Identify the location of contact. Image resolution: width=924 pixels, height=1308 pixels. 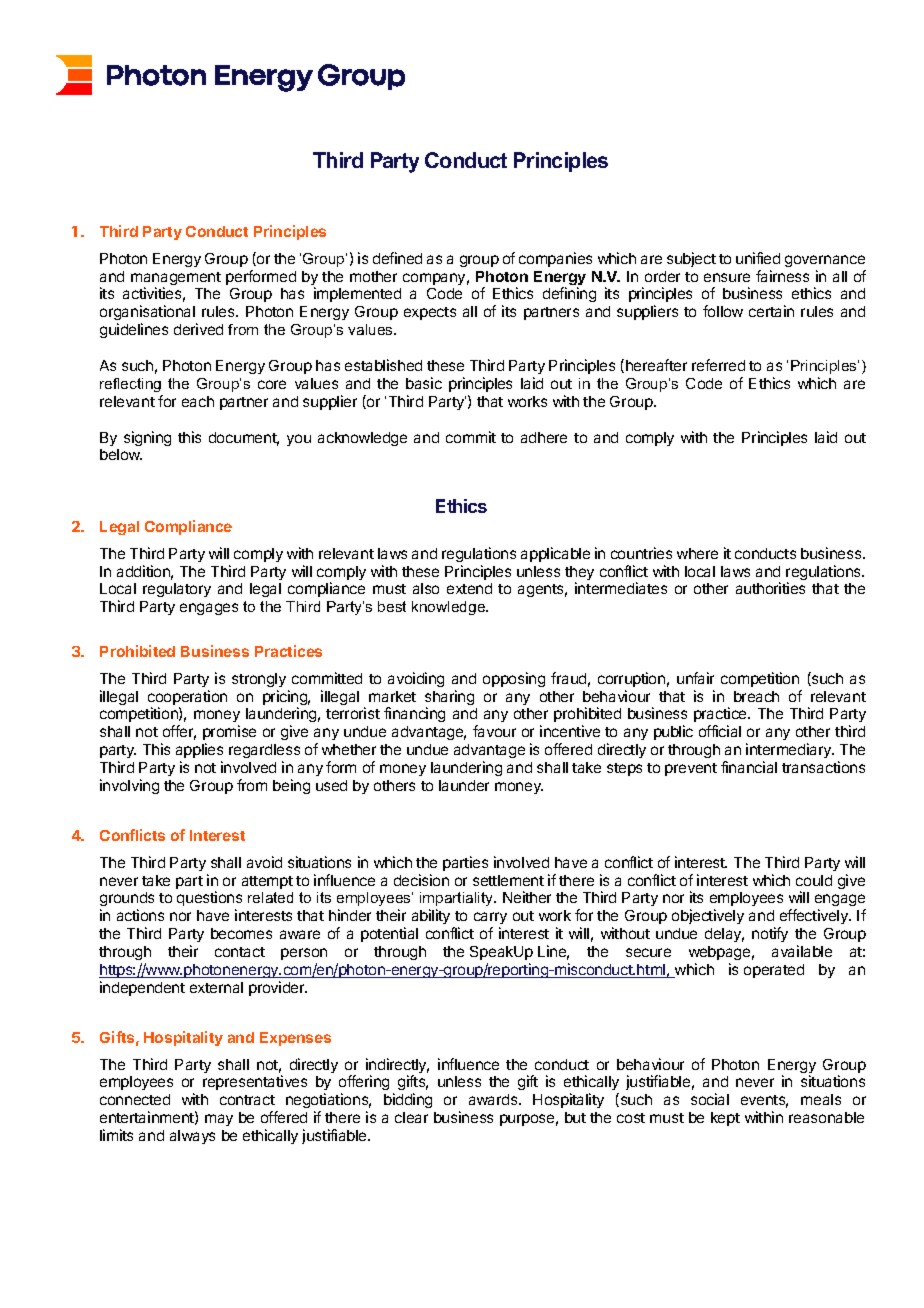
(240, 952).
